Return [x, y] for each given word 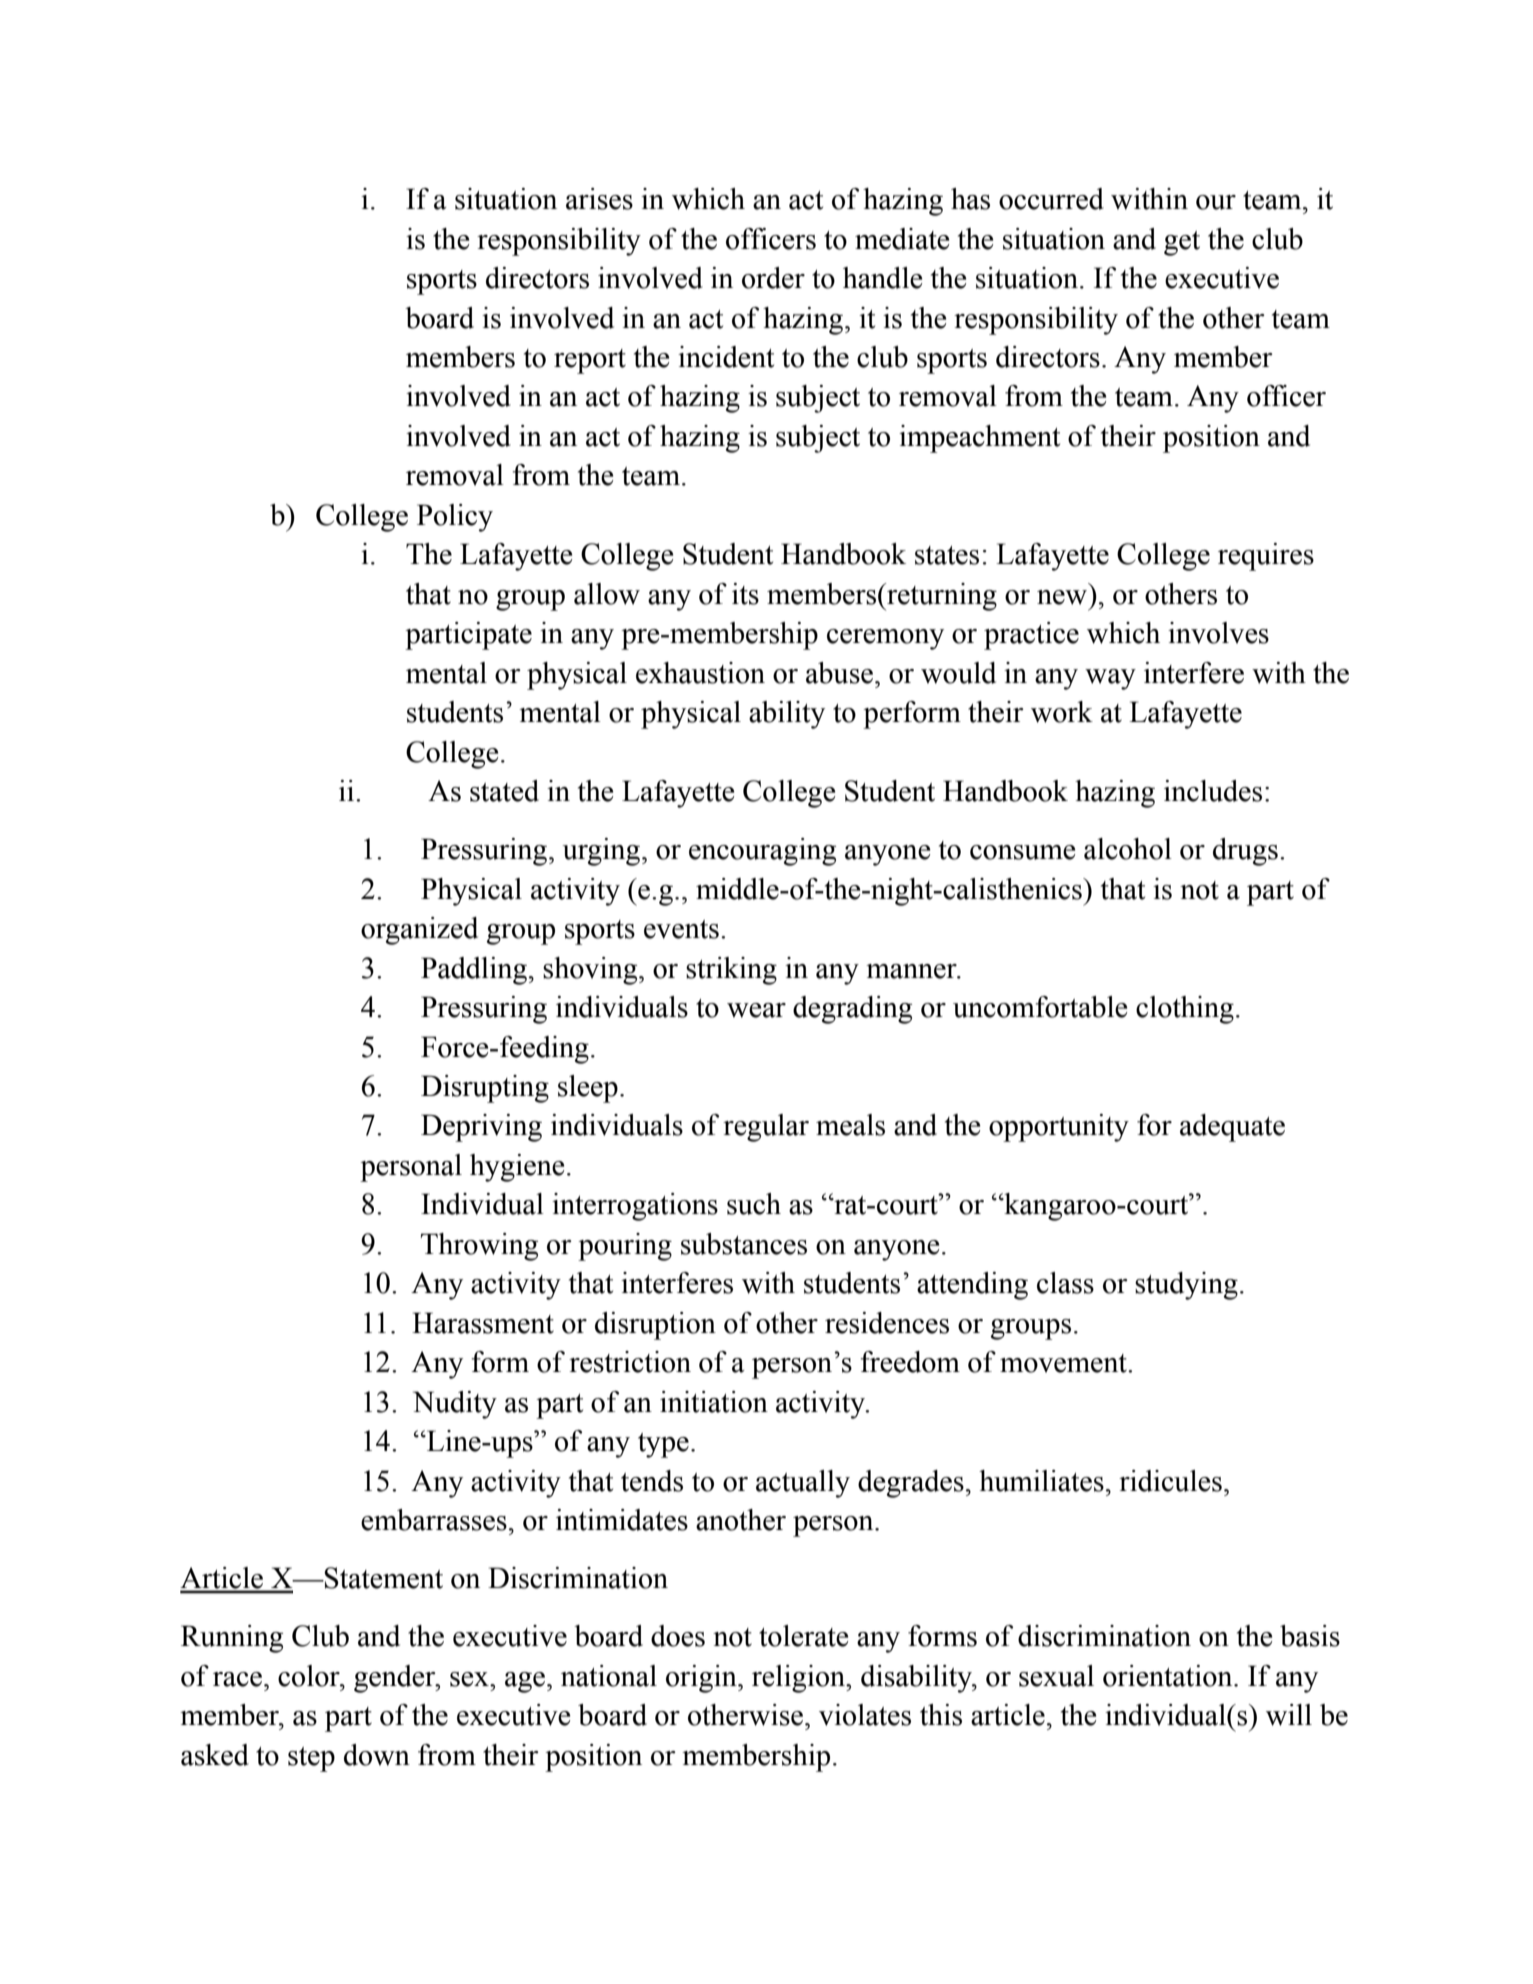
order [773, 278]
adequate [1232, 1128]
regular [766, 1128]
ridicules [1170, 1481]
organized [419, 931]
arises [599, 199]
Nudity [455, 1405]
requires [1266, 557]
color [310, 1676]
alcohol [1128, 849]
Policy [455, 518]
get [1182, 243]
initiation [714, 1402]
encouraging [762, 852]
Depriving [481, 1128]
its [745, 594]
